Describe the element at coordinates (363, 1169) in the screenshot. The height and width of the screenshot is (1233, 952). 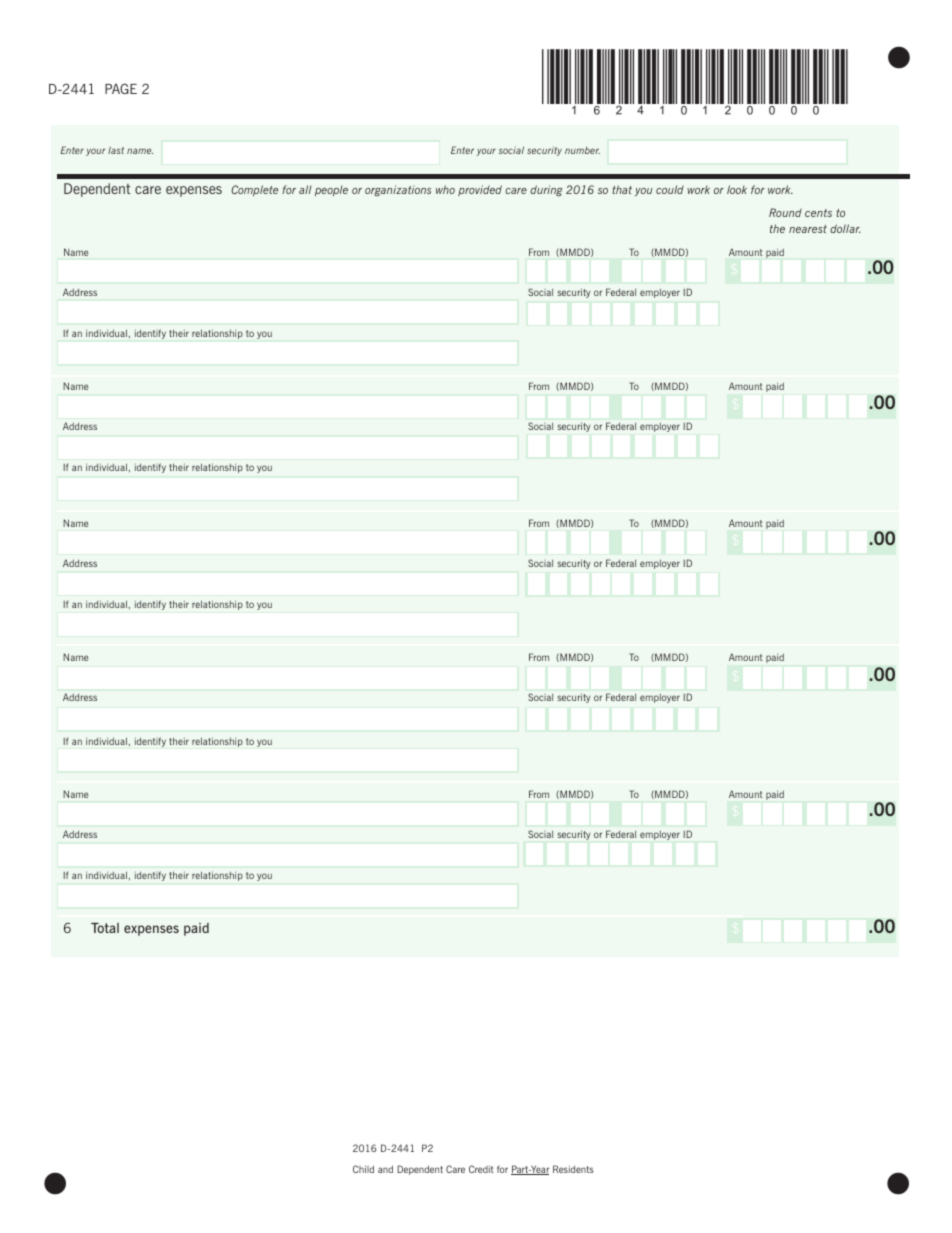
I see `Child` at that location.
